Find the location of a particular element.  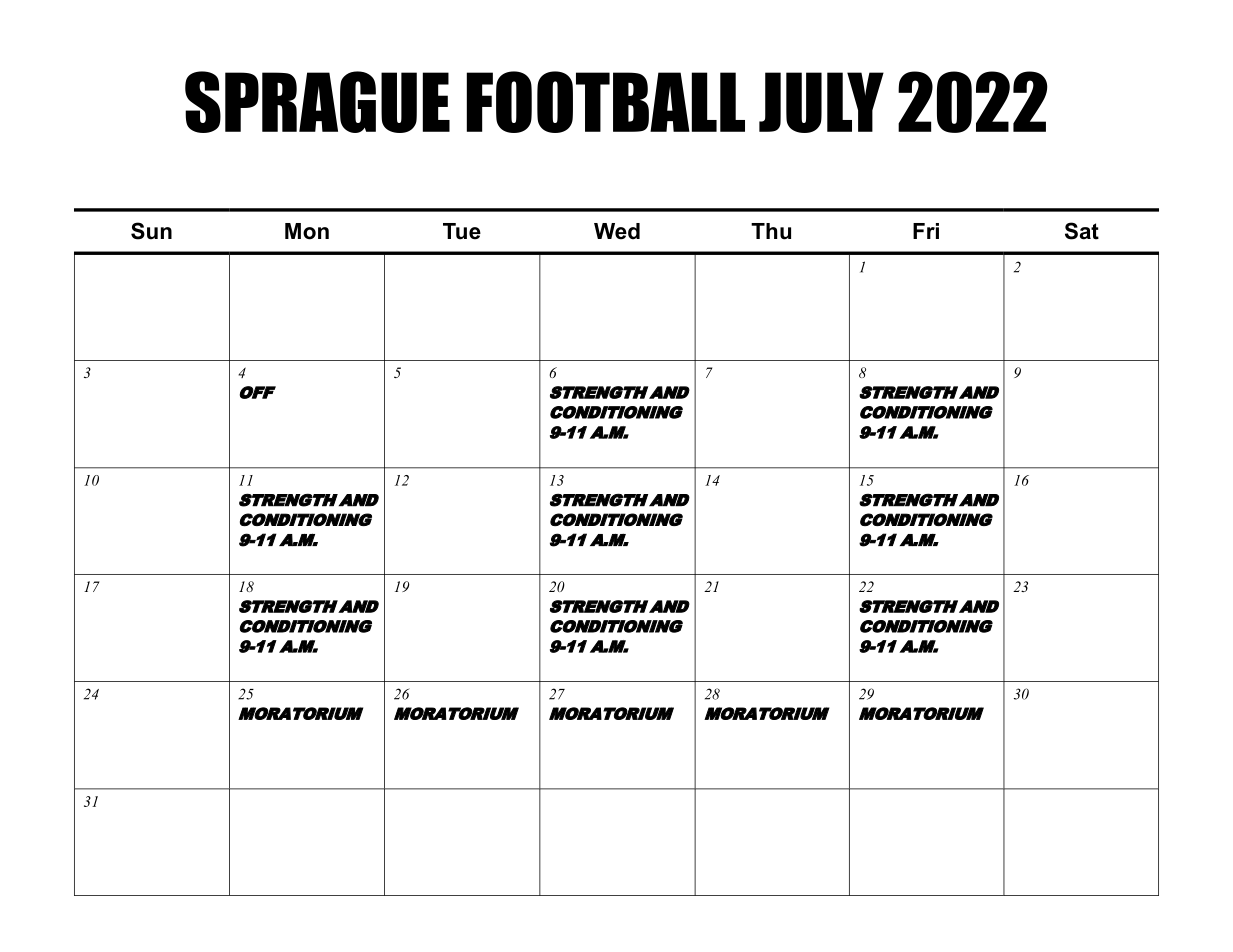

SPRAGUE is located at coordinates (317, 102).
